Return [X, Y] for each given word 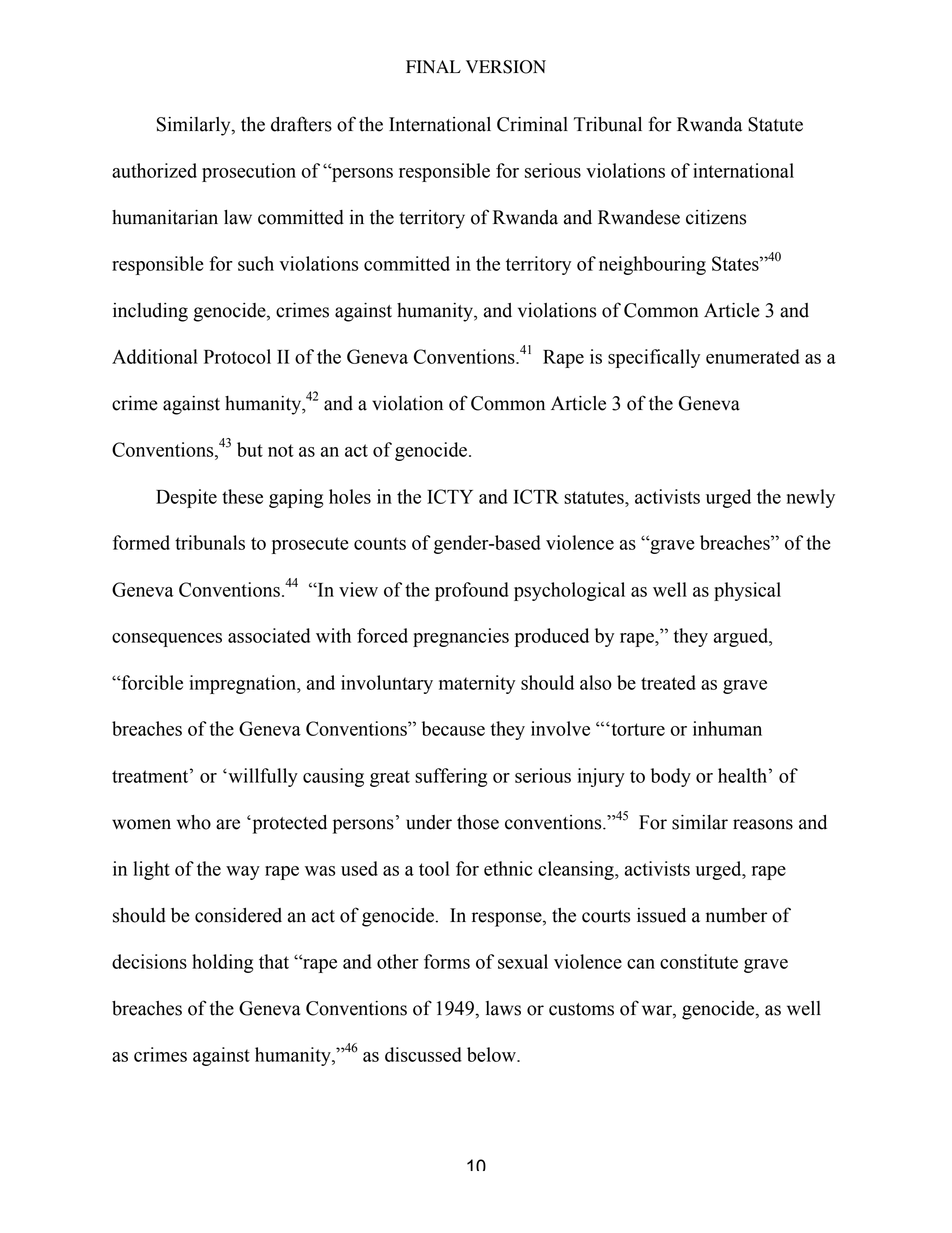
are [228, 824]
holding [223, 963]
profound [472, 591]
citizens [716, 217]
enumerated [753, 356]
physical [747, 591]
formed [141, 542]
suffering [451, 777]
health [742, 775]
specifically [654, 358]
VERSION [506, 67]
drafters [301, 124]
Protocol [237, 356]
